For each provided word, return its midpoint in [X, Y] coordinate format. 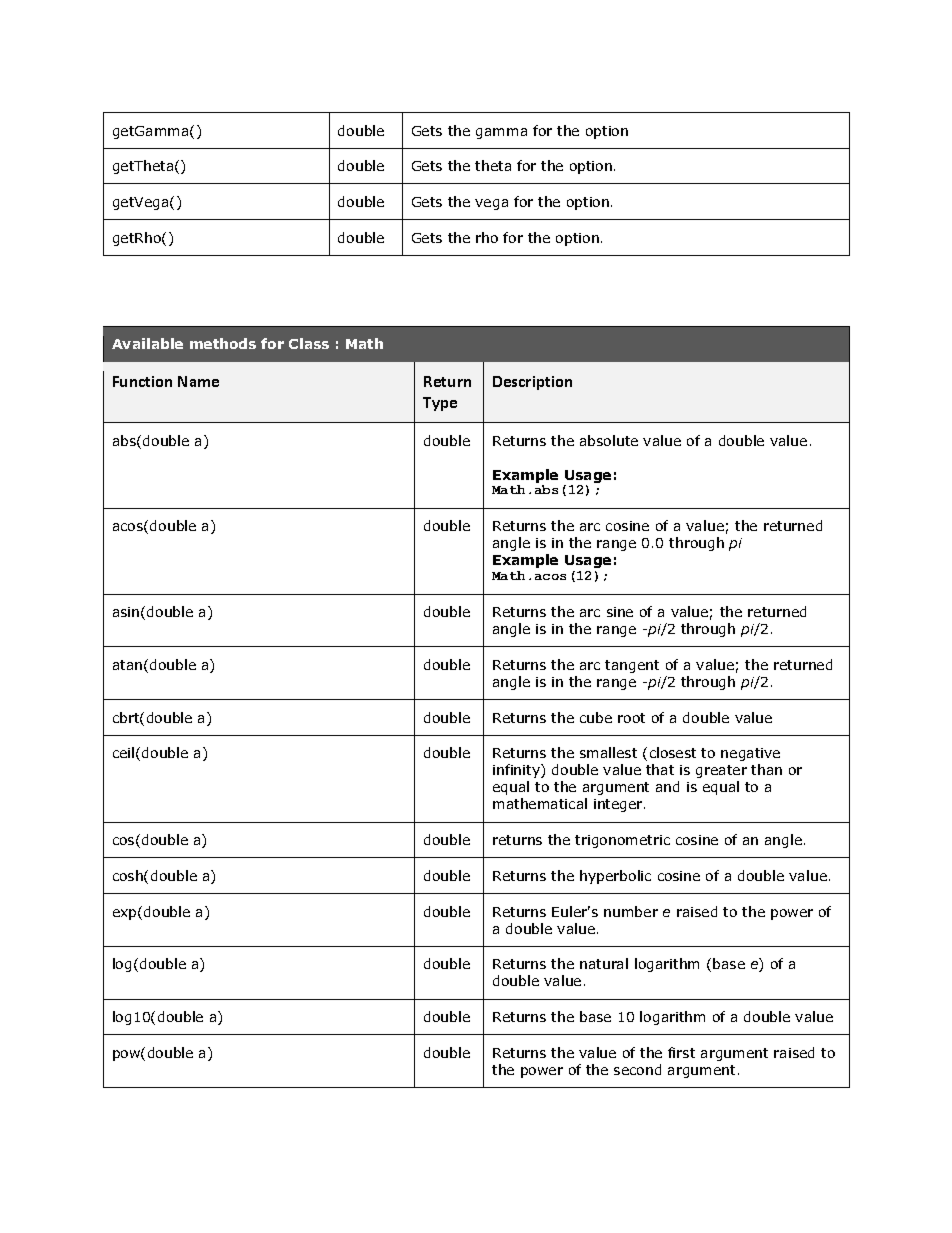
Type [440, 404]
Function [142, 381]
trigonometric [622, 841]
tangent [632, 666]
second [637, 1069]
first [681, 1052]
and [667, 786]
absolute [609, 440]
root [631, 718]
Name [198, 381]
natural [604, 963]
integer [619, 805]
